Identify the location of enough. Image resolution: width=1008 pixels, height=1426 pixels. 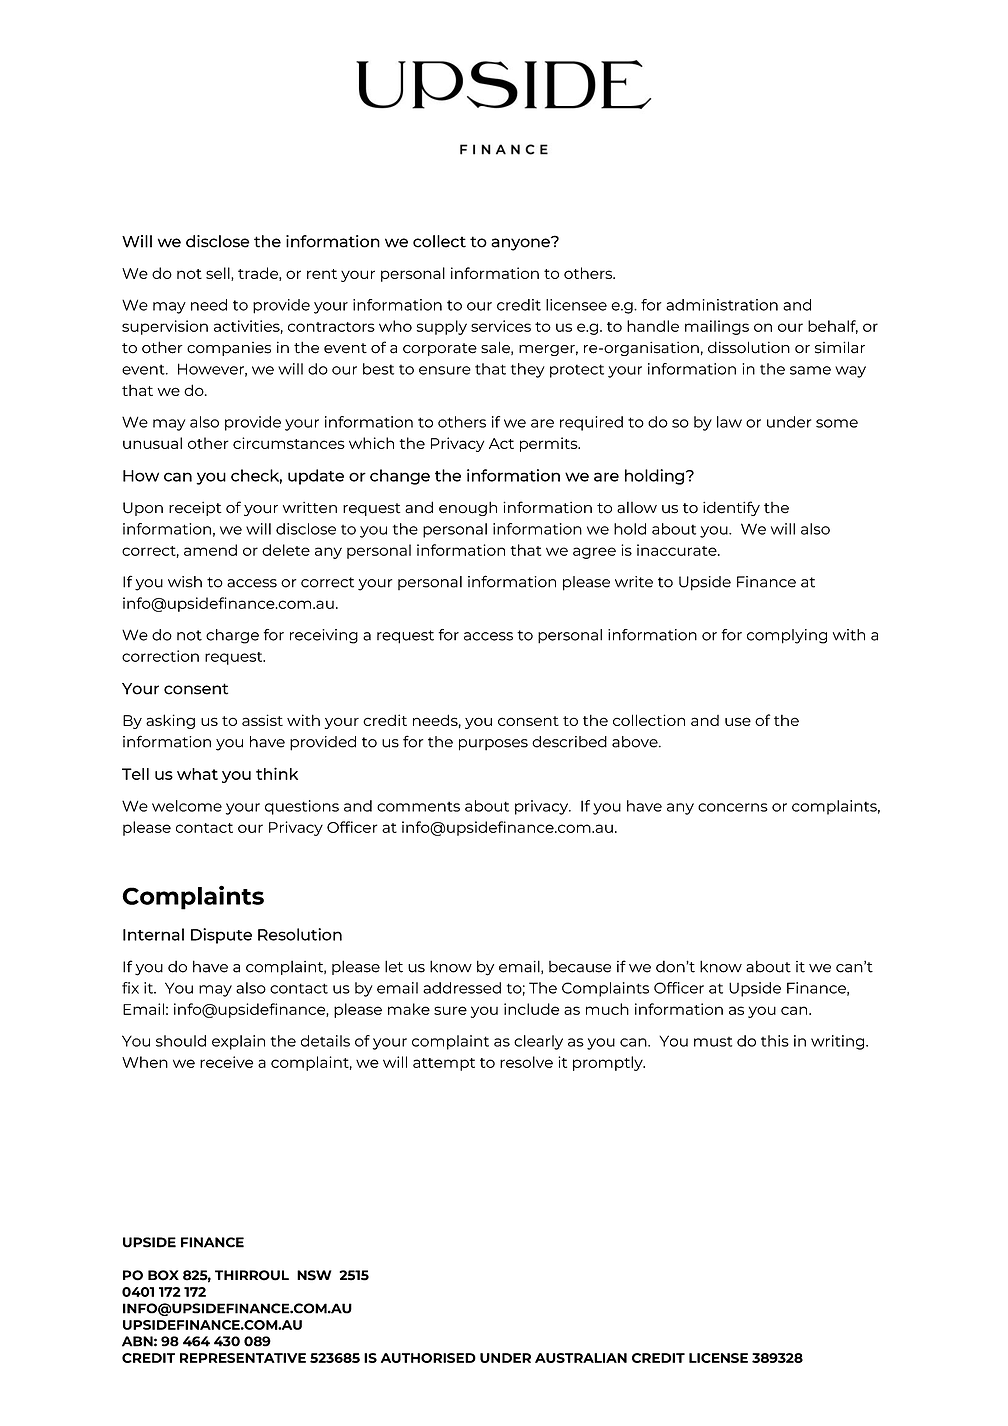
(468, 508).
